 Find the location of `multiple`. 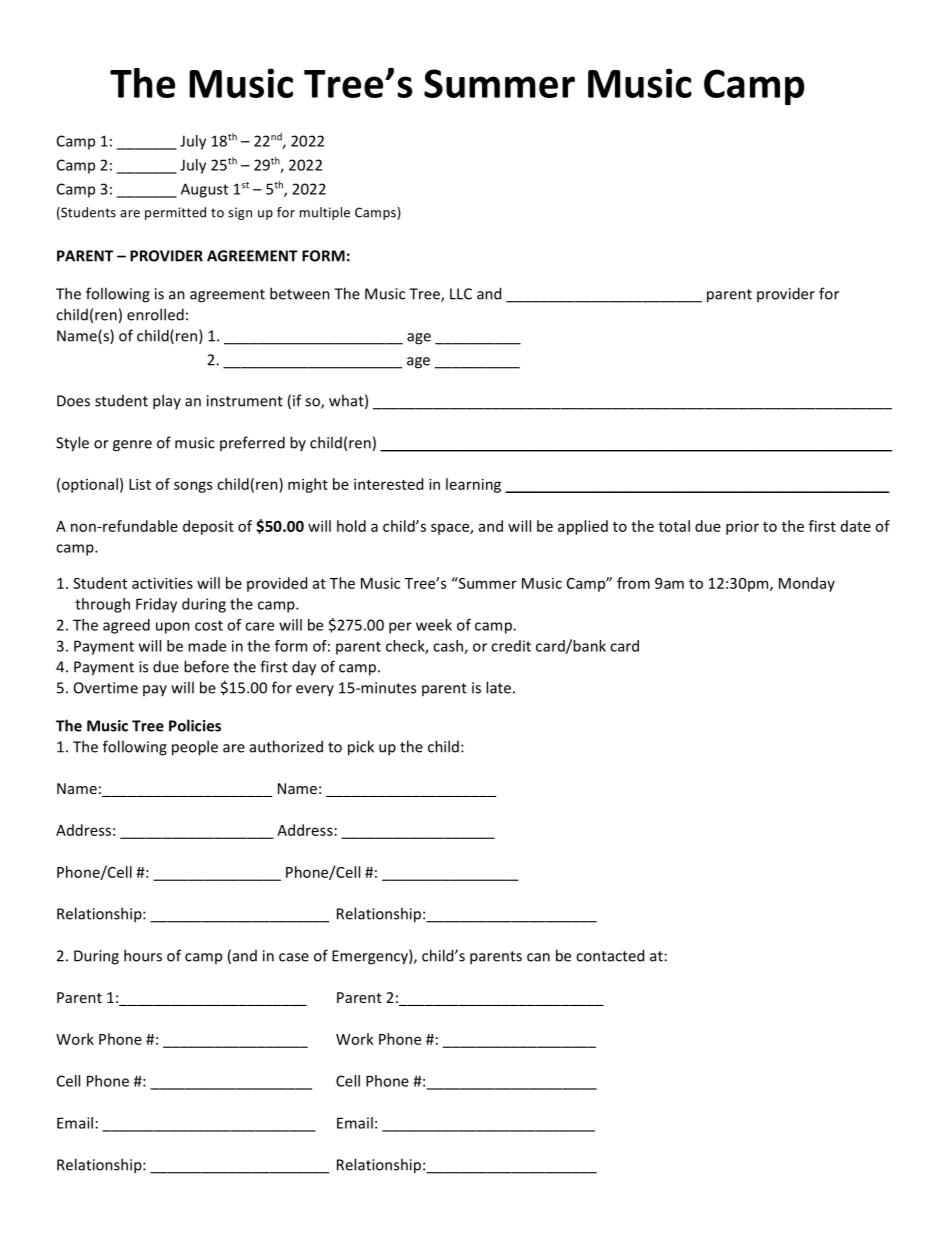

multiple is located at coordinates (325, 213).
